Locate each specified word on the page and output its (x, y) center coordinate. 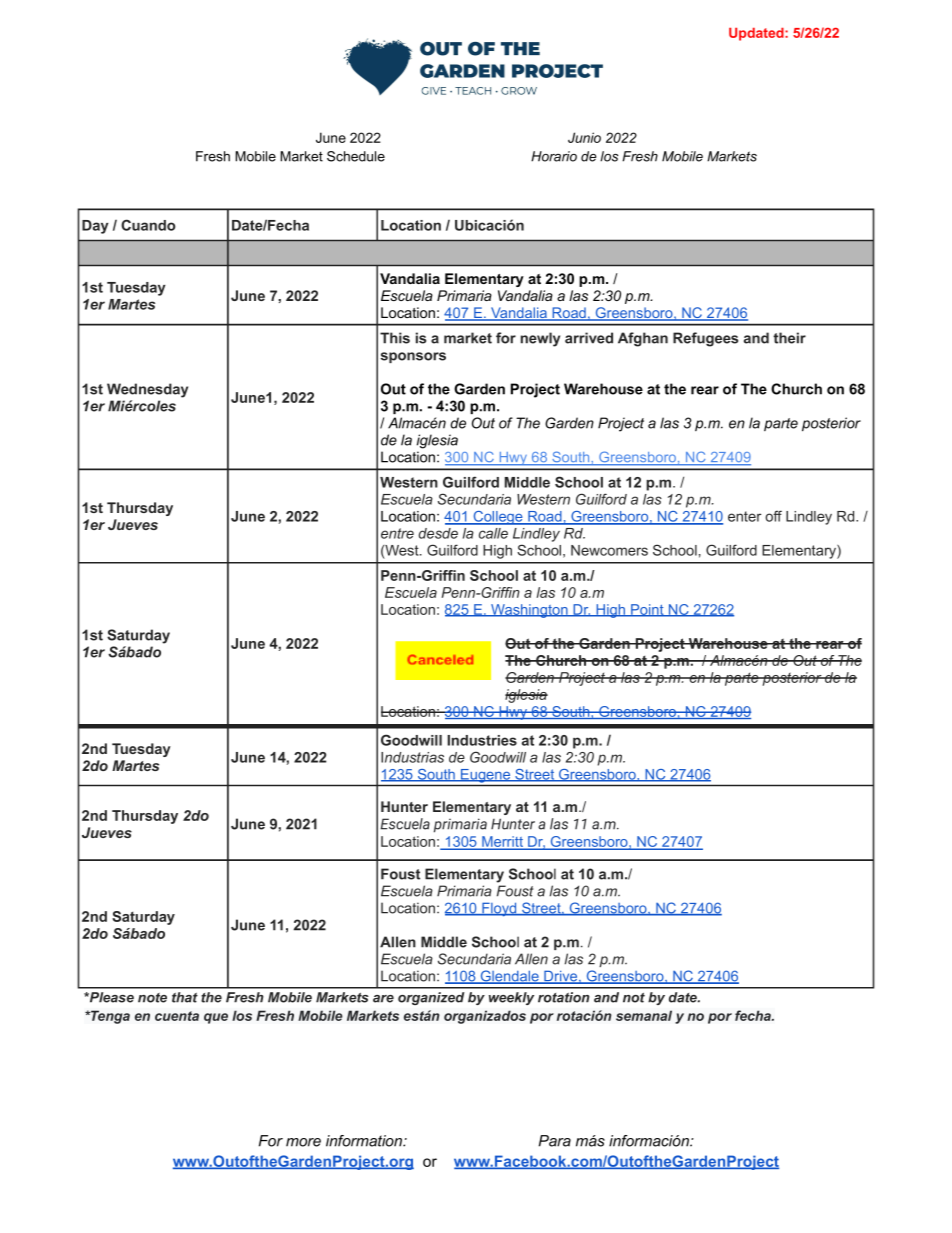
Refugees (705, 339)
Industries (482, 740)
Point (647, 610)
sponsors (413, 357)
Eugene (486, 776)
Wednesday (147, 390)
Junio (584, 137)
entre (397, 533)
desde (438, 533)
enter (744, 516)
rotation (564, 997)
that (185, 997)
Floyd (499, 909)
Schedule (356, 156)
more (303, 1142)
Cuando (148, 225)
